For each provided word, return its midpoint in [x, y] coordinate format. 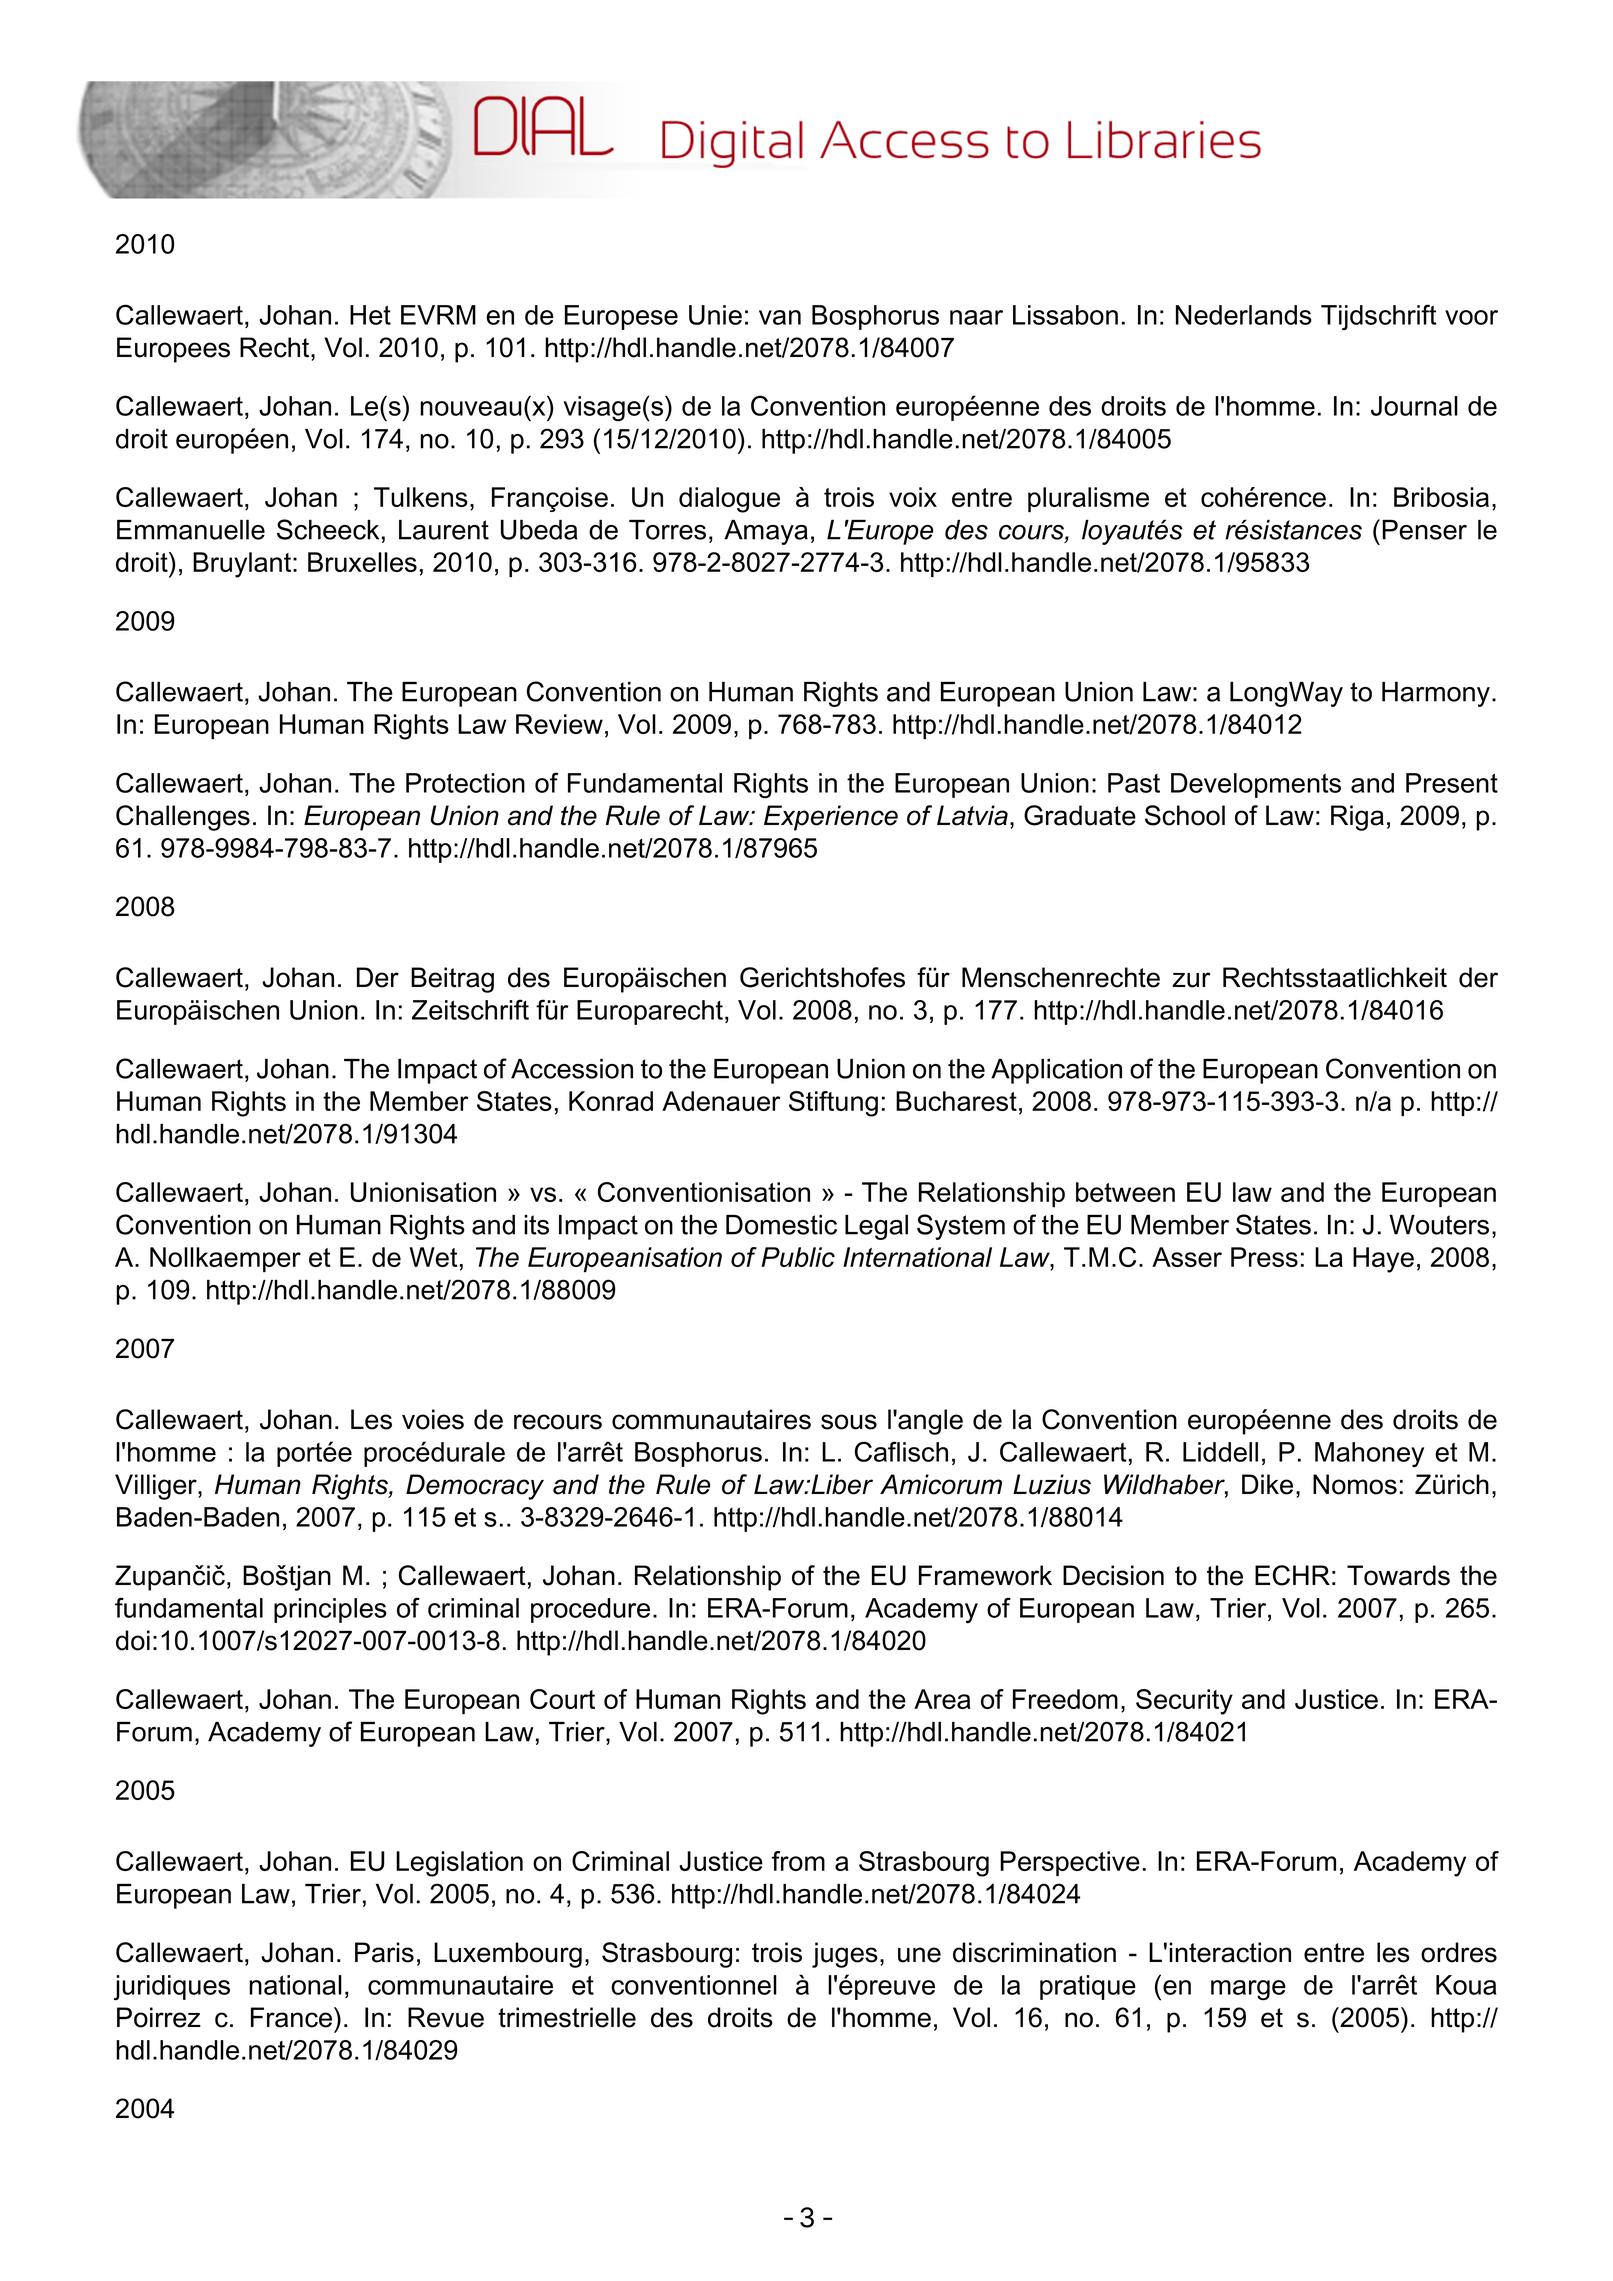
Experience [831, 818]
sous [849, 1422]
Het [370, 315]
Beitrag [452, 980]
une [919, 1955]
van [780, 317]
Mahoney [1369, 1455]
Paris [384, 1952]
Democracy [475, 1487]
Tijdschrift [1379, 317]
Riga [1357, 818]
